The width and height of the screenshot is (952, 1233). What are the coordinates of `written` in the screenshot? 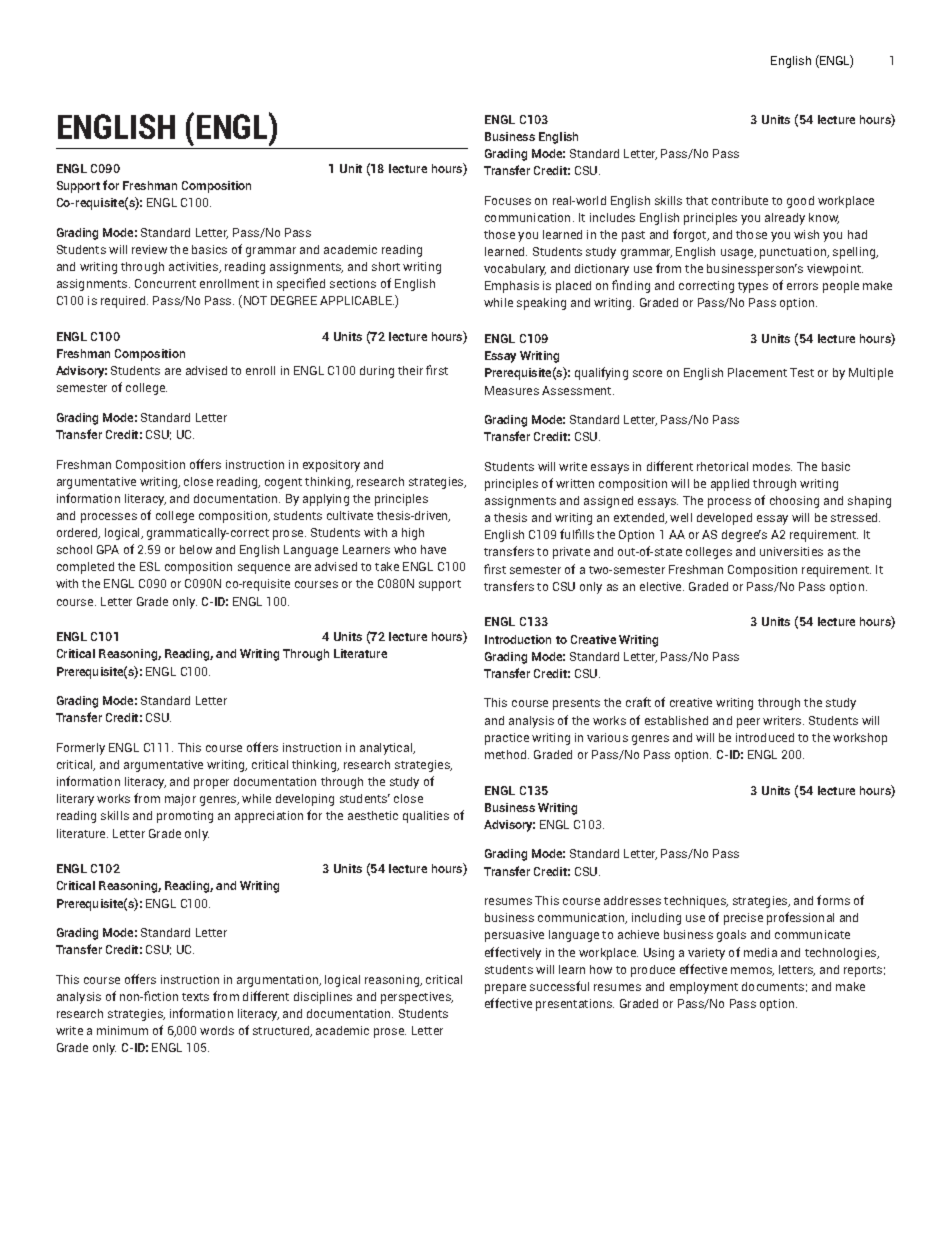 It's located at (575, 483).
